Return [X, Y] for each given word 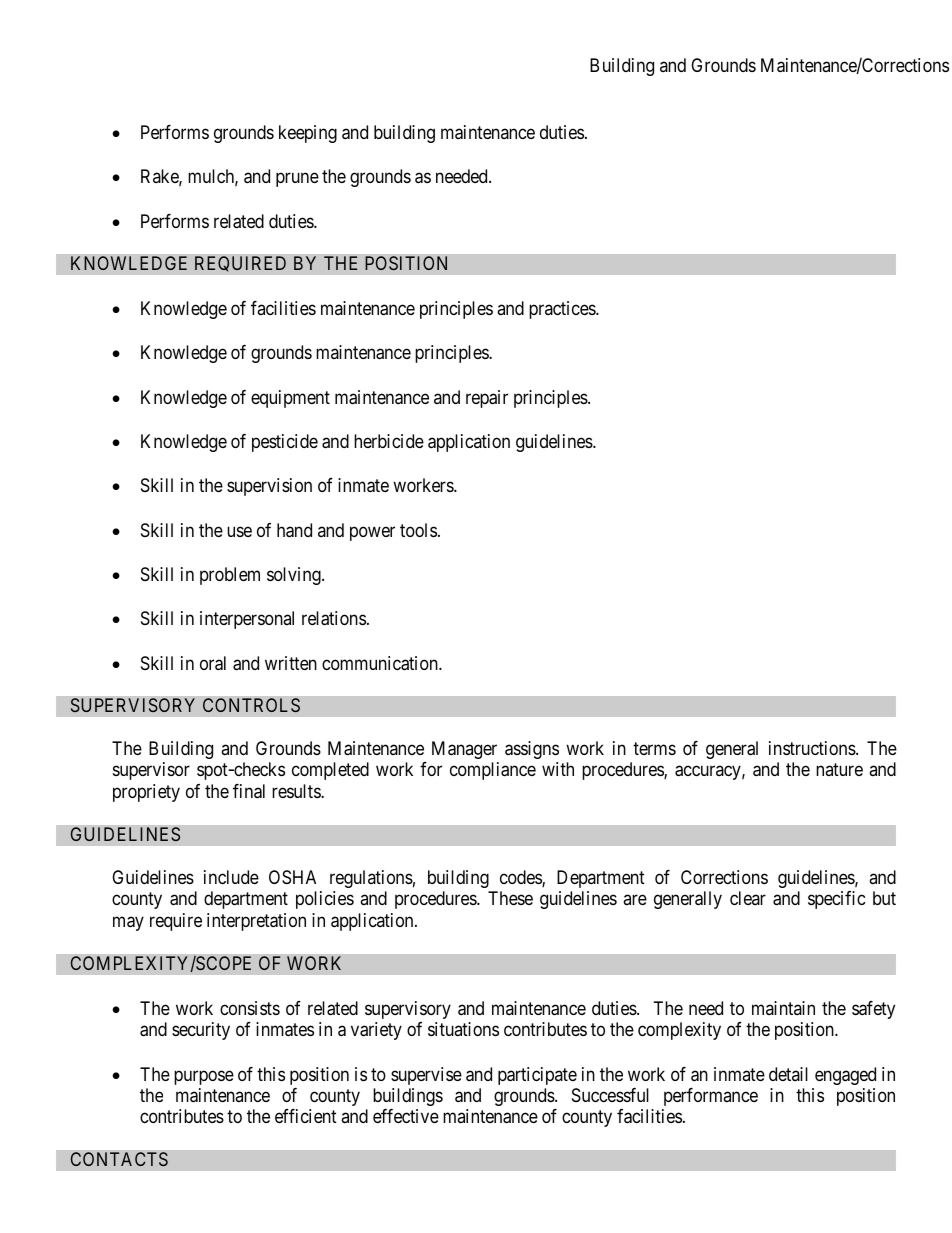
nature [839, 770]
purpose [204, 1077]
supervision [269, 487]
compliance [493, 771]
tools [418, 530]
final [249, 791]
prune [297, 180]
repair [487, 399]
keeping [308, 134]
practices [563, 310]
